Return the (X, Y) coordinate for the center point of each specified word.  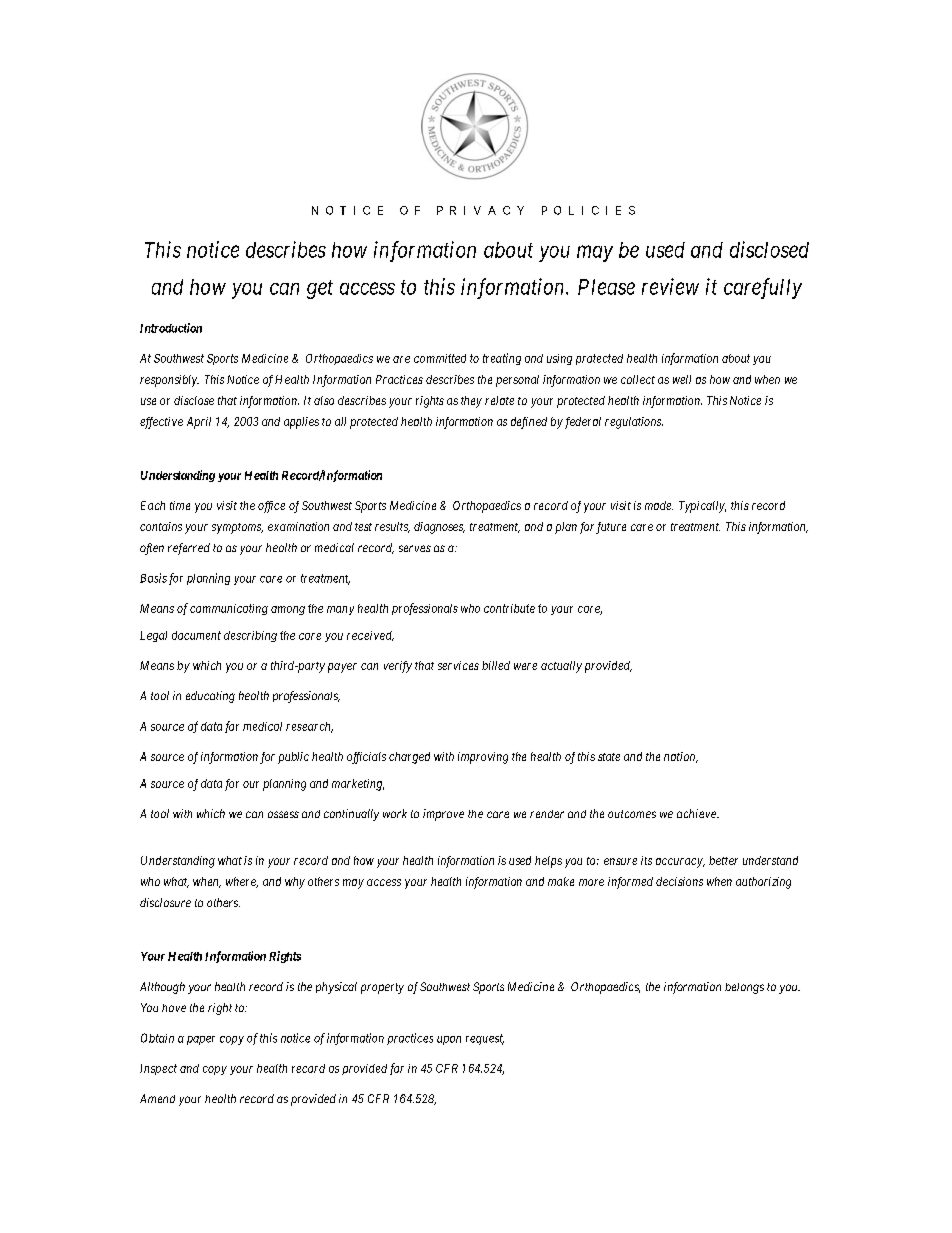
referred (189, 549)
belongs (744, 988)
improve (443, 815)
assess (283, 814)
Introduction (171, 328)
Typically (702, 507)
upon (449, 1040)
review (670, 286)
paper (201, 1040)
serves (415, 548)
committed (440, 358)
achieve (697, 813)
